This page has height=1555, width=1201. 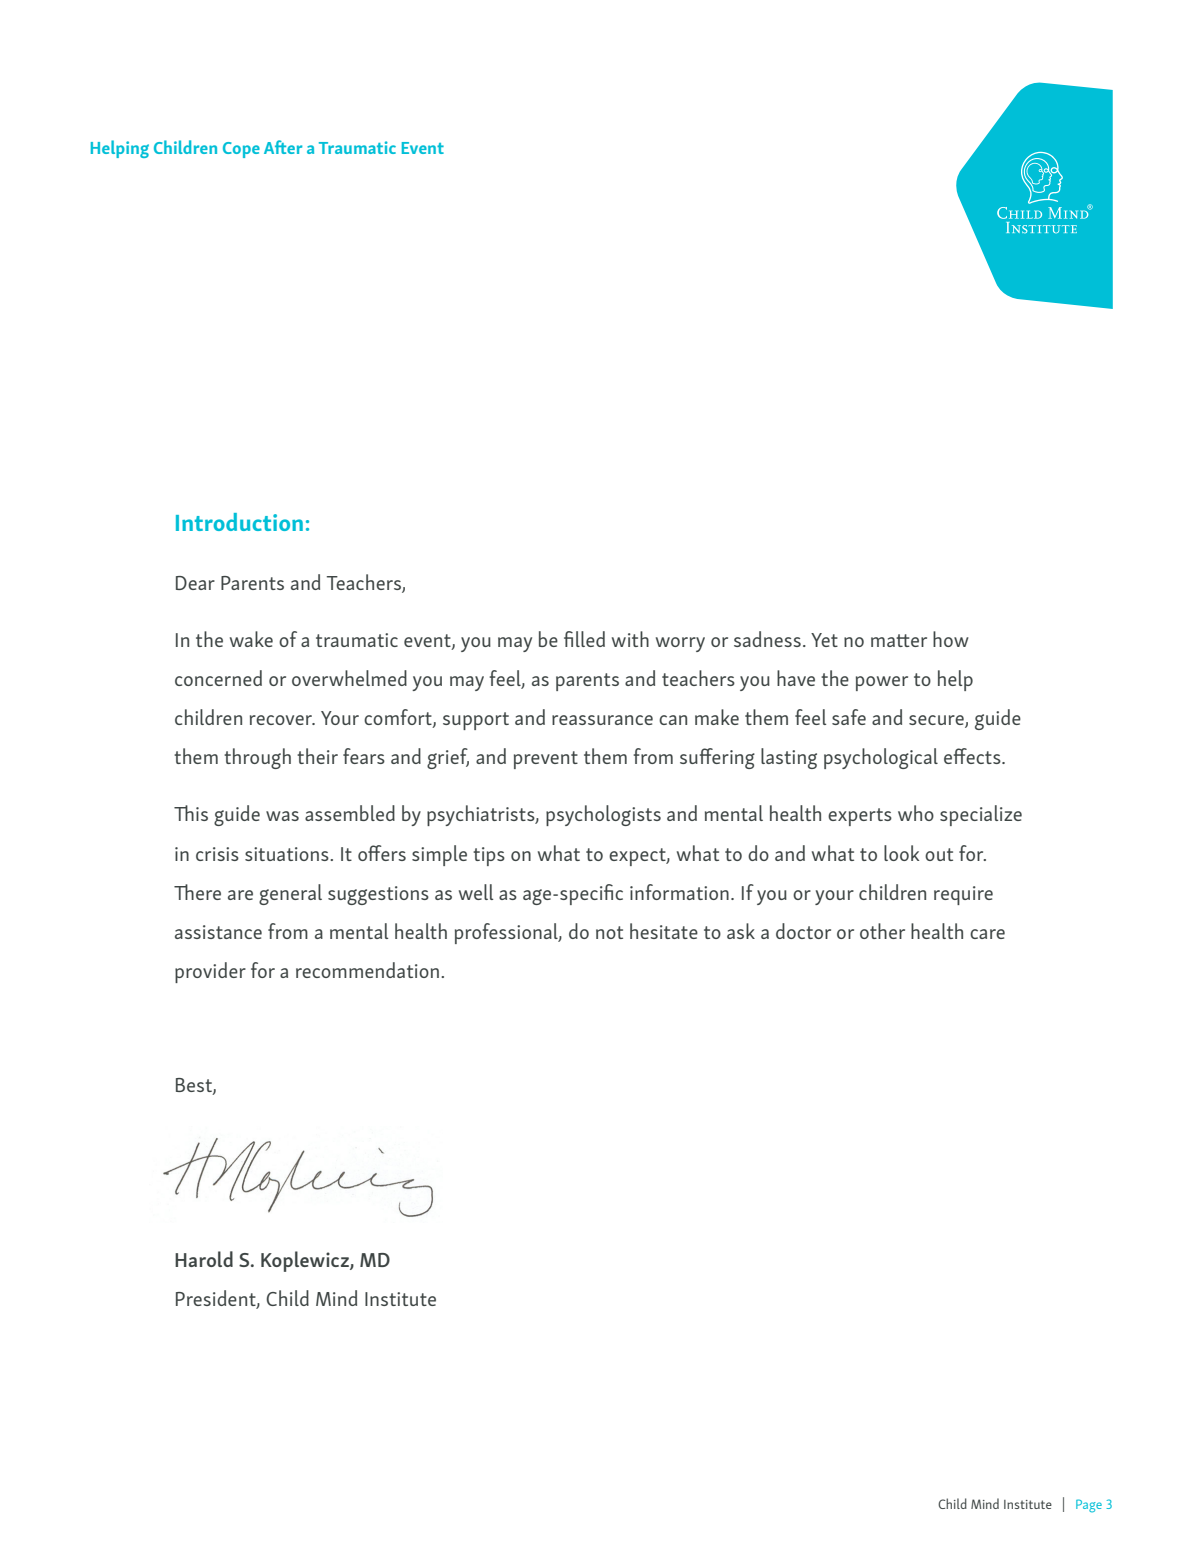 I want to click on how, so click(x=951, y=639).
